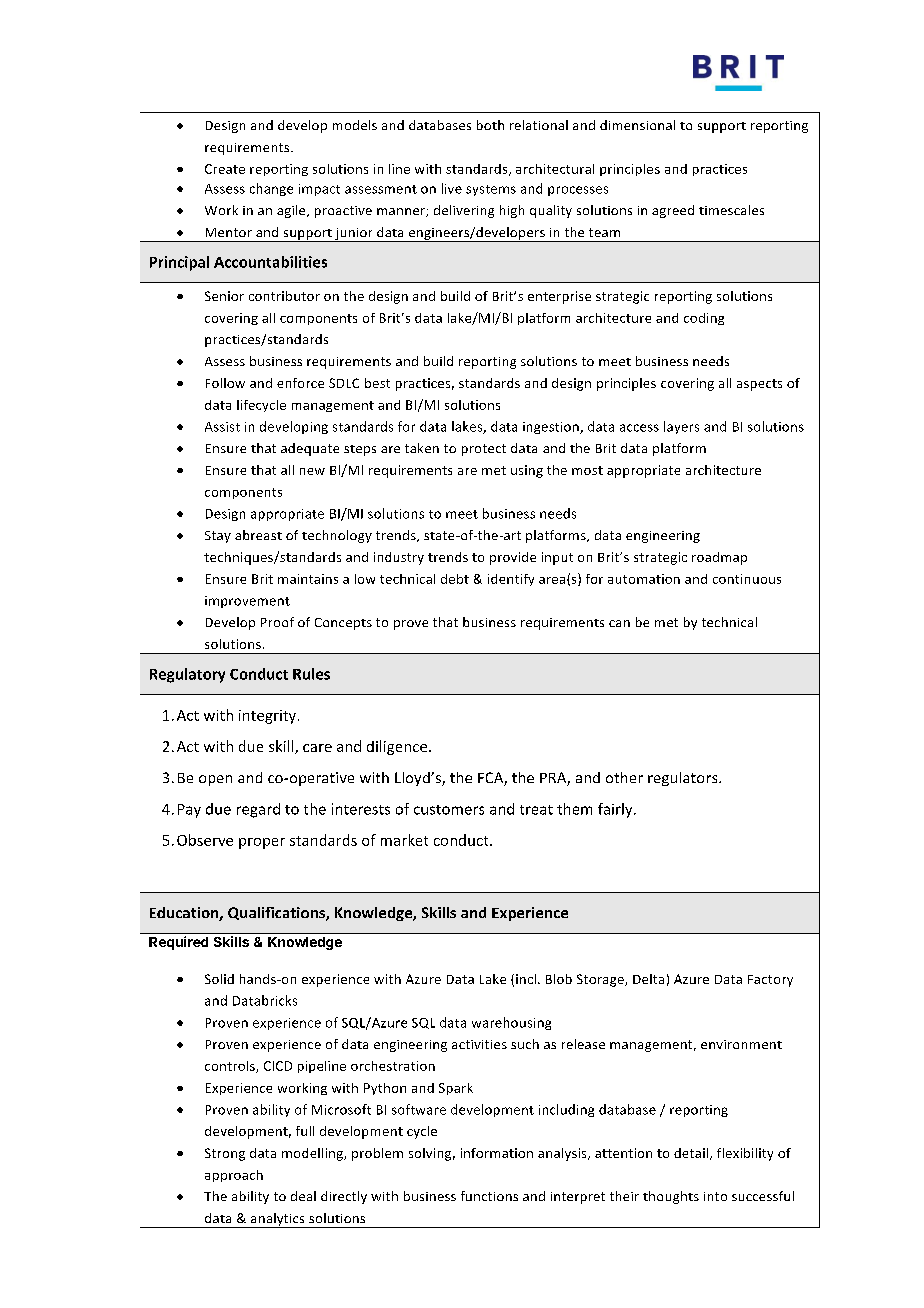  What do you see at coordinates (455, 579) in the page?
I see `debt` at bounding box center [455, 579].
